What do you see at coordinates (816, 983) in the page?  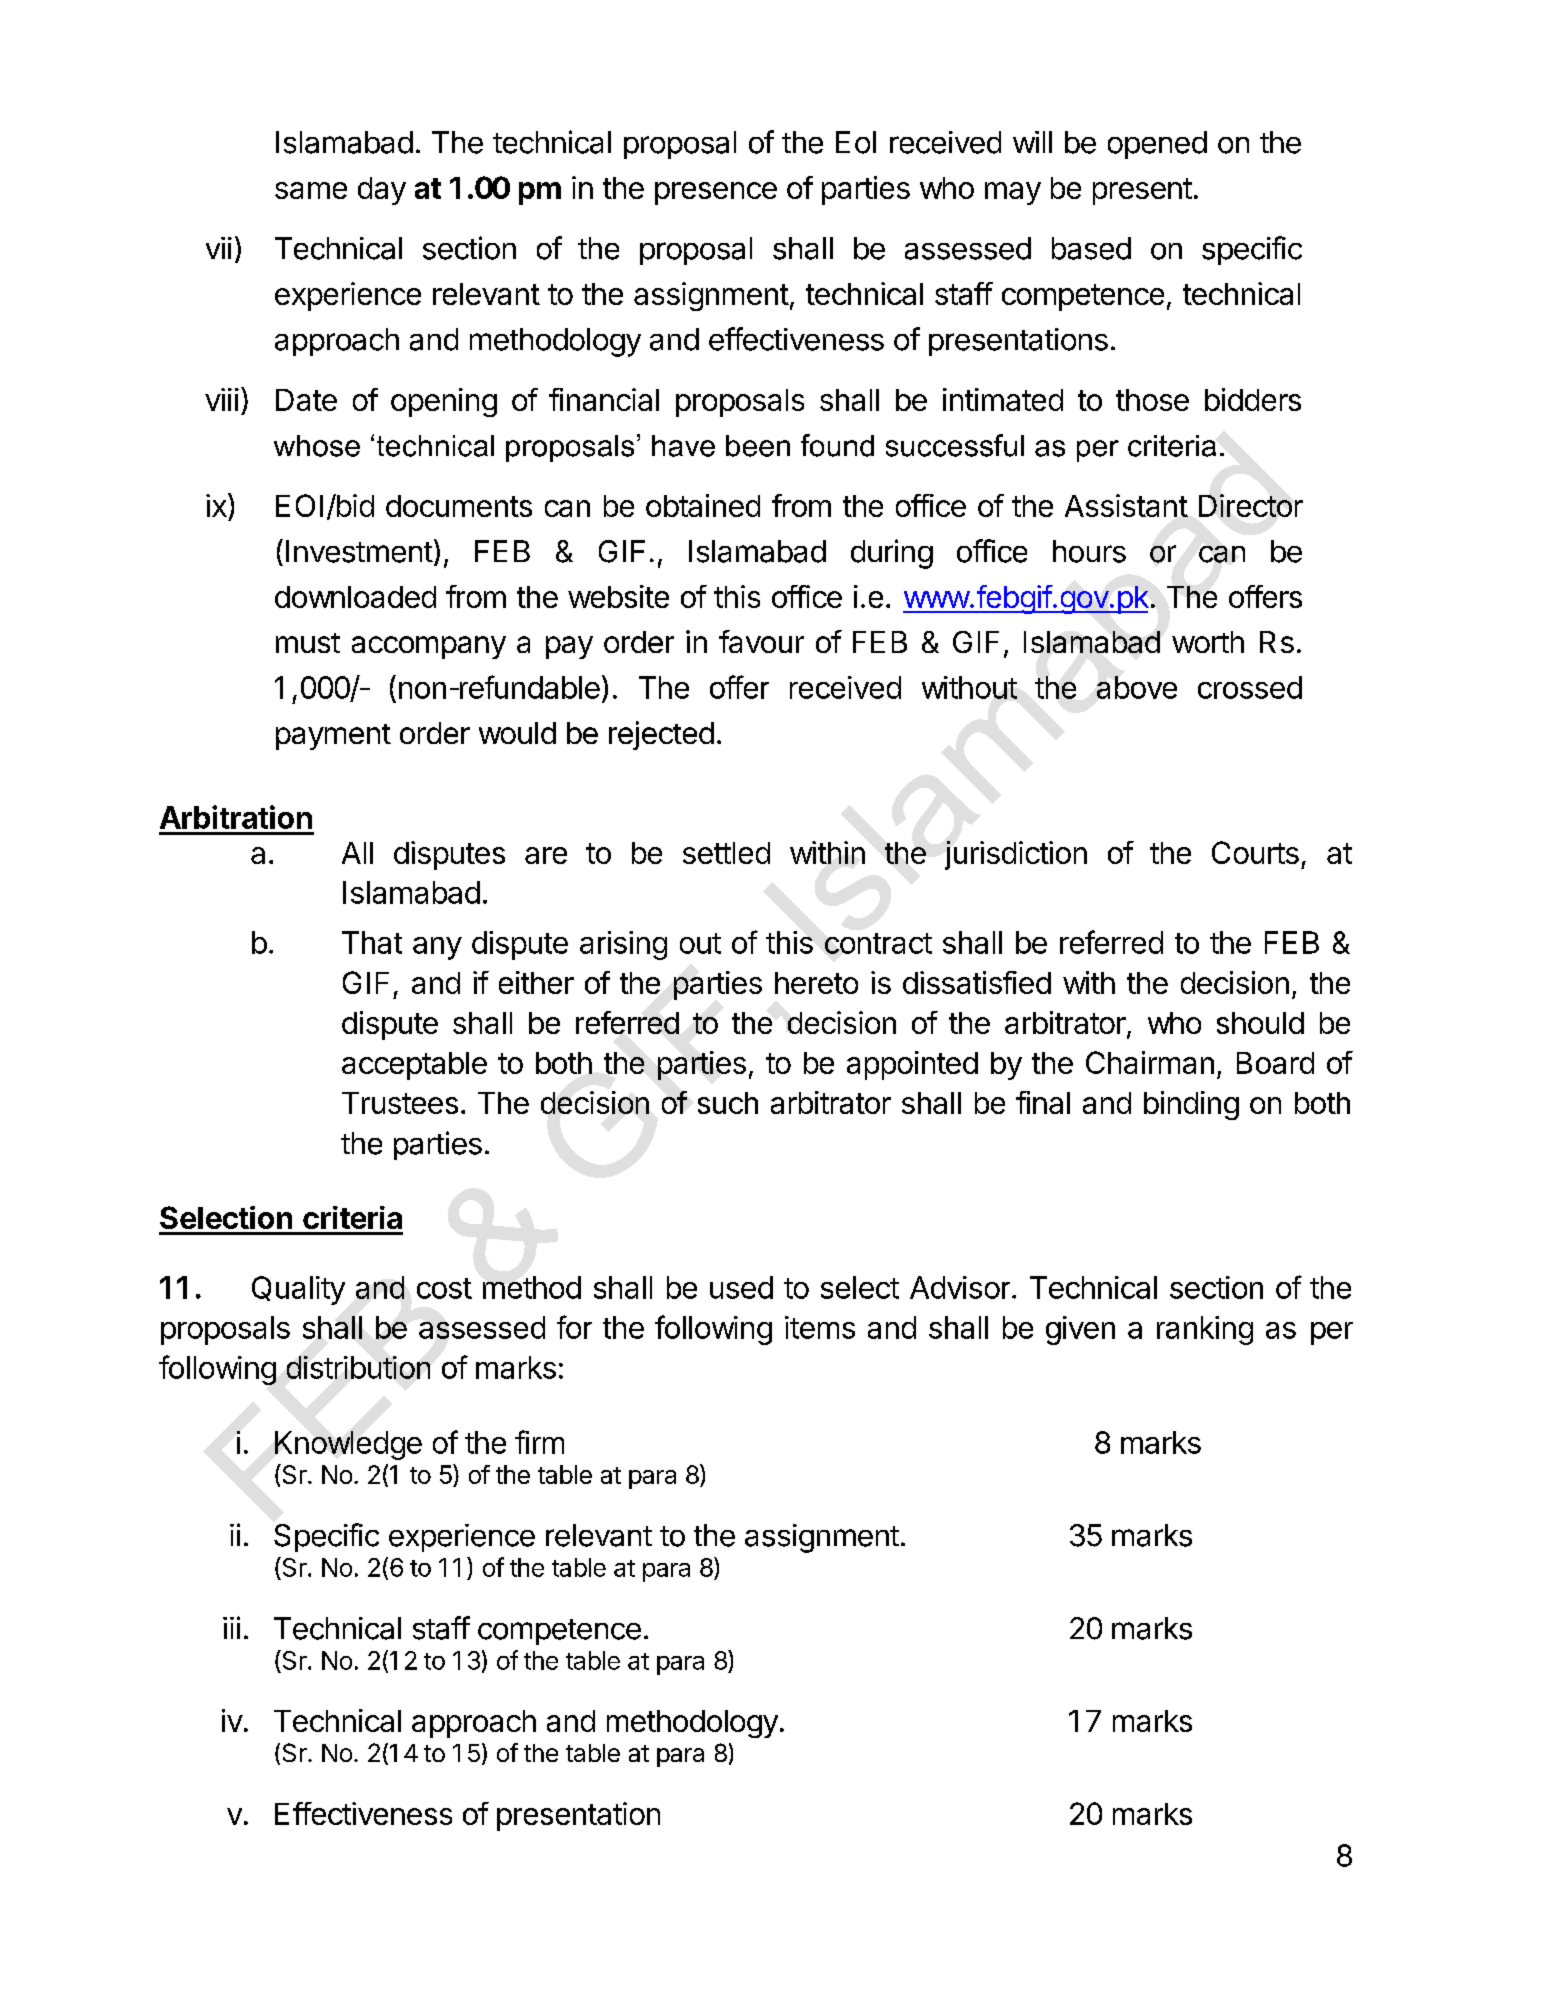 I see `hereto` at bounding box center [816, 983].
